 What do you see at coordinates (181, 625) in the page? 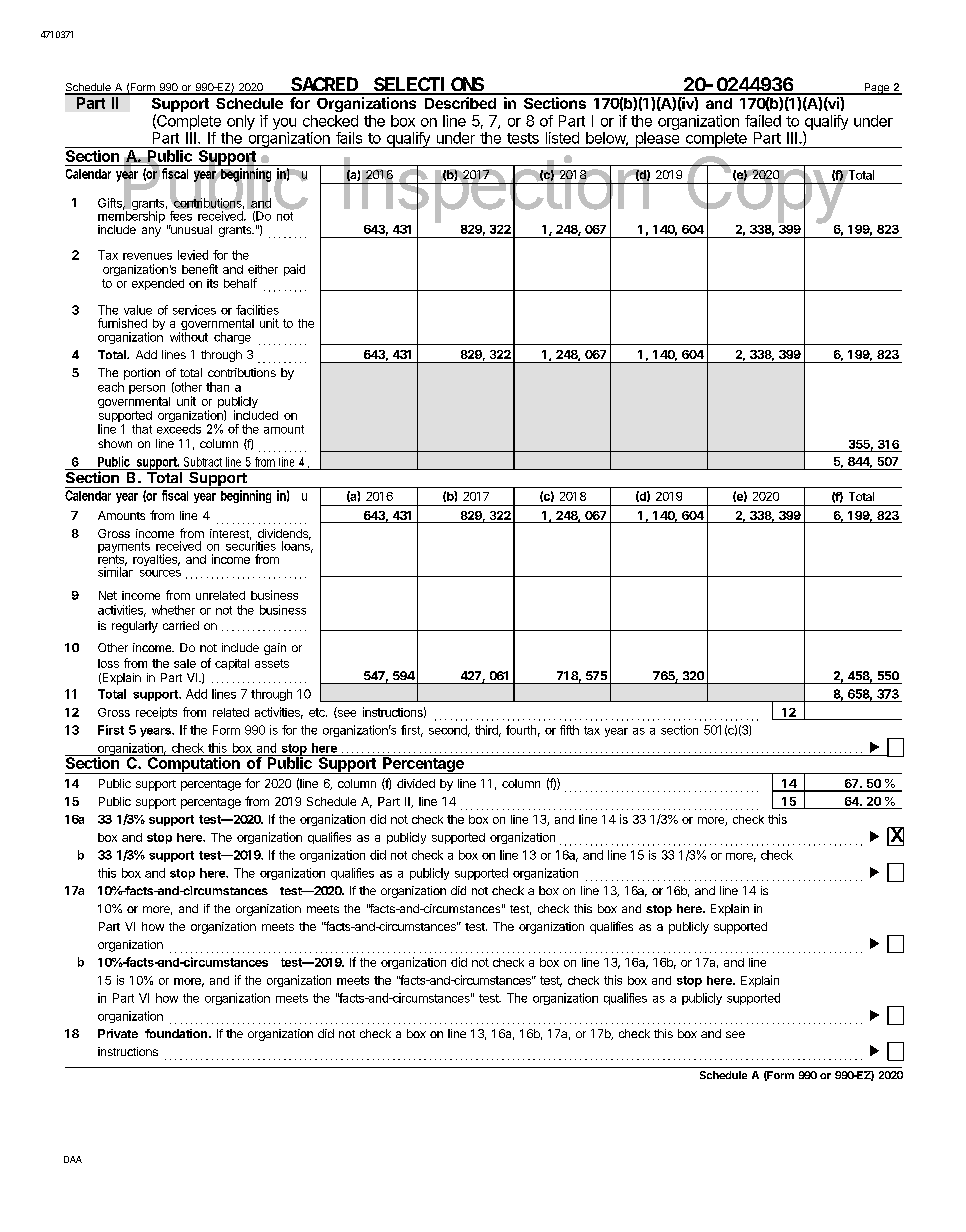
I see `carried` at bounding box center [181, 625].
